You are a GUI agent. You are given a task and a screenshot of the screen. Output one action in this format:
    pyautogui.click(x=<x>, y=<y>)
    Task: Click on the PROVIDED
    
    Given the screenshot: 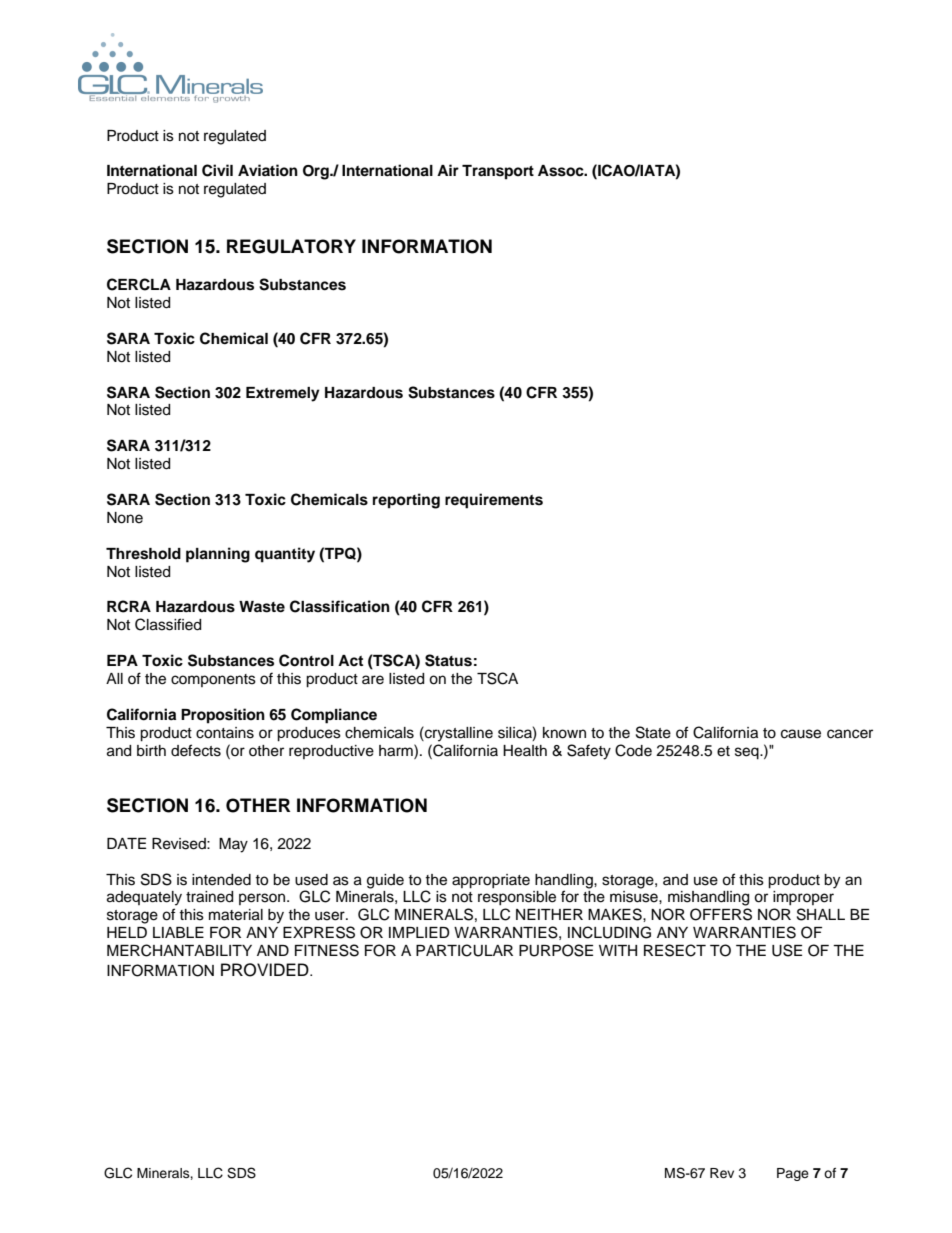 What is the action you would take?
    pyautogui.click(x=266, y=970)
